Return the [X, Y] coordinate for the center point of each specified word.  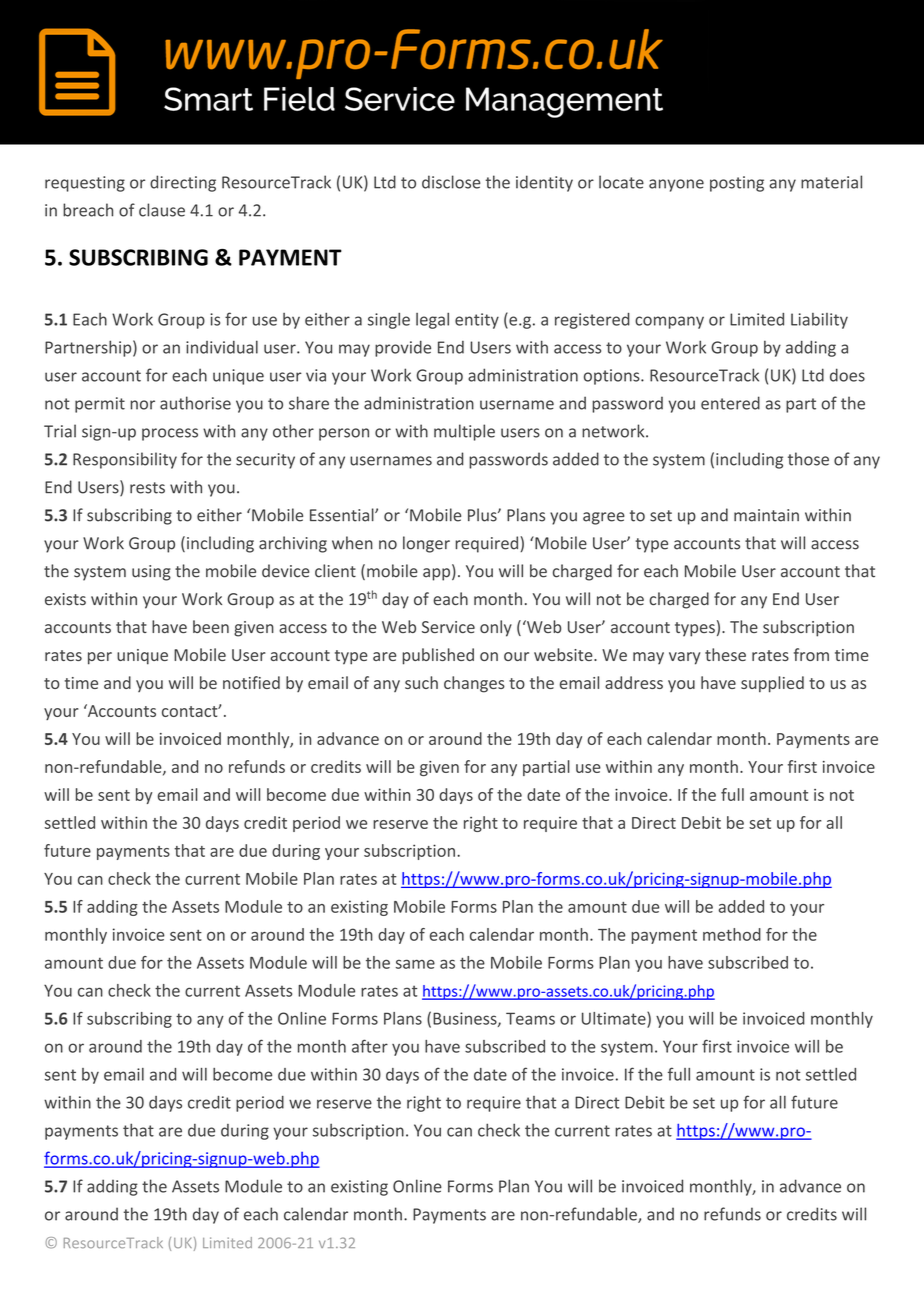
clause [162, 210]
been [211, 626]
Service [448, 627]
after [370, 1046]
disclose [451, 182]
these [725, 654]
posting [737, 184]
